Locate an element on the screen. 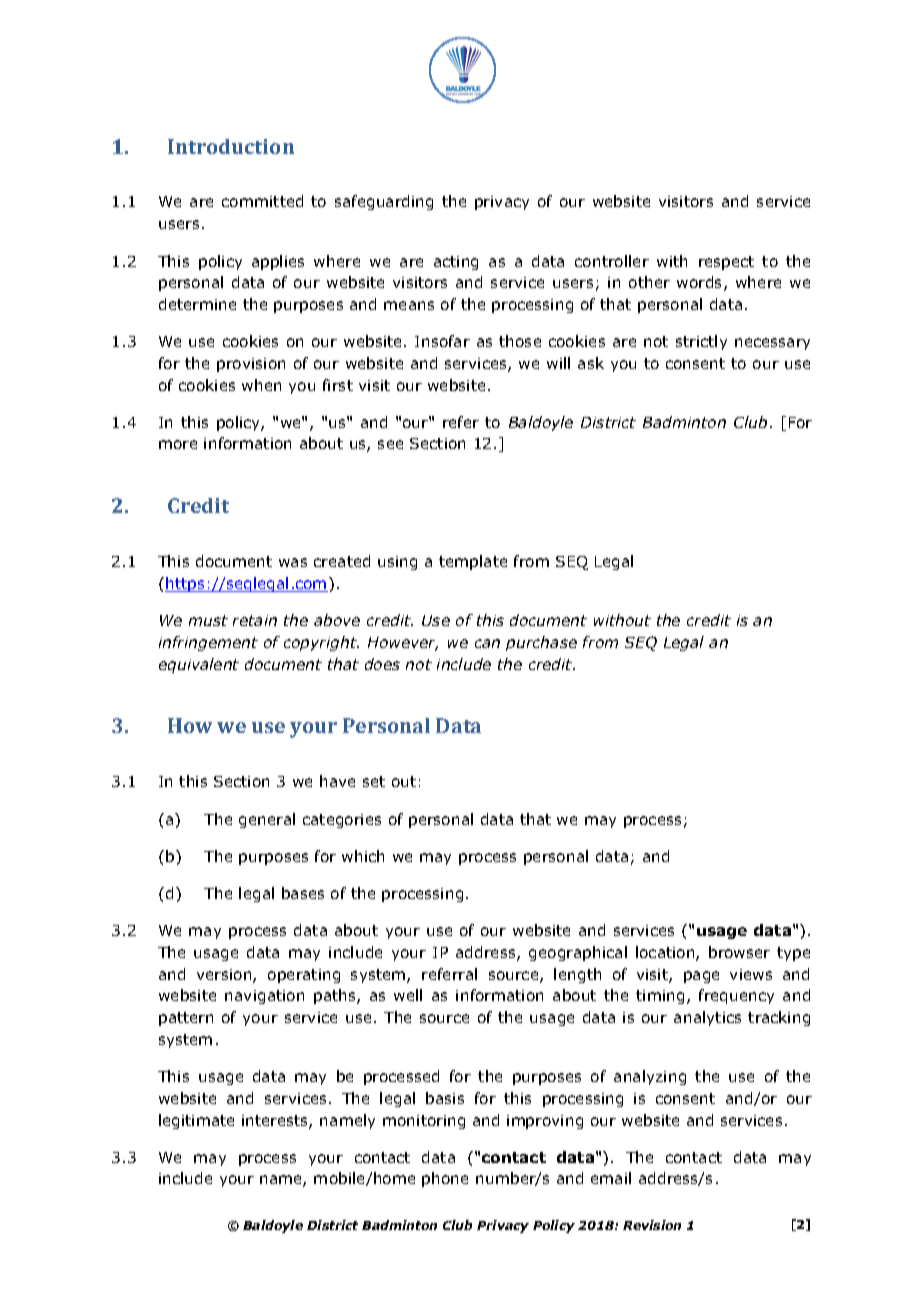 The width and height of the screenshot is (924, 1308). geographical is located at coordinates (578, 953).
